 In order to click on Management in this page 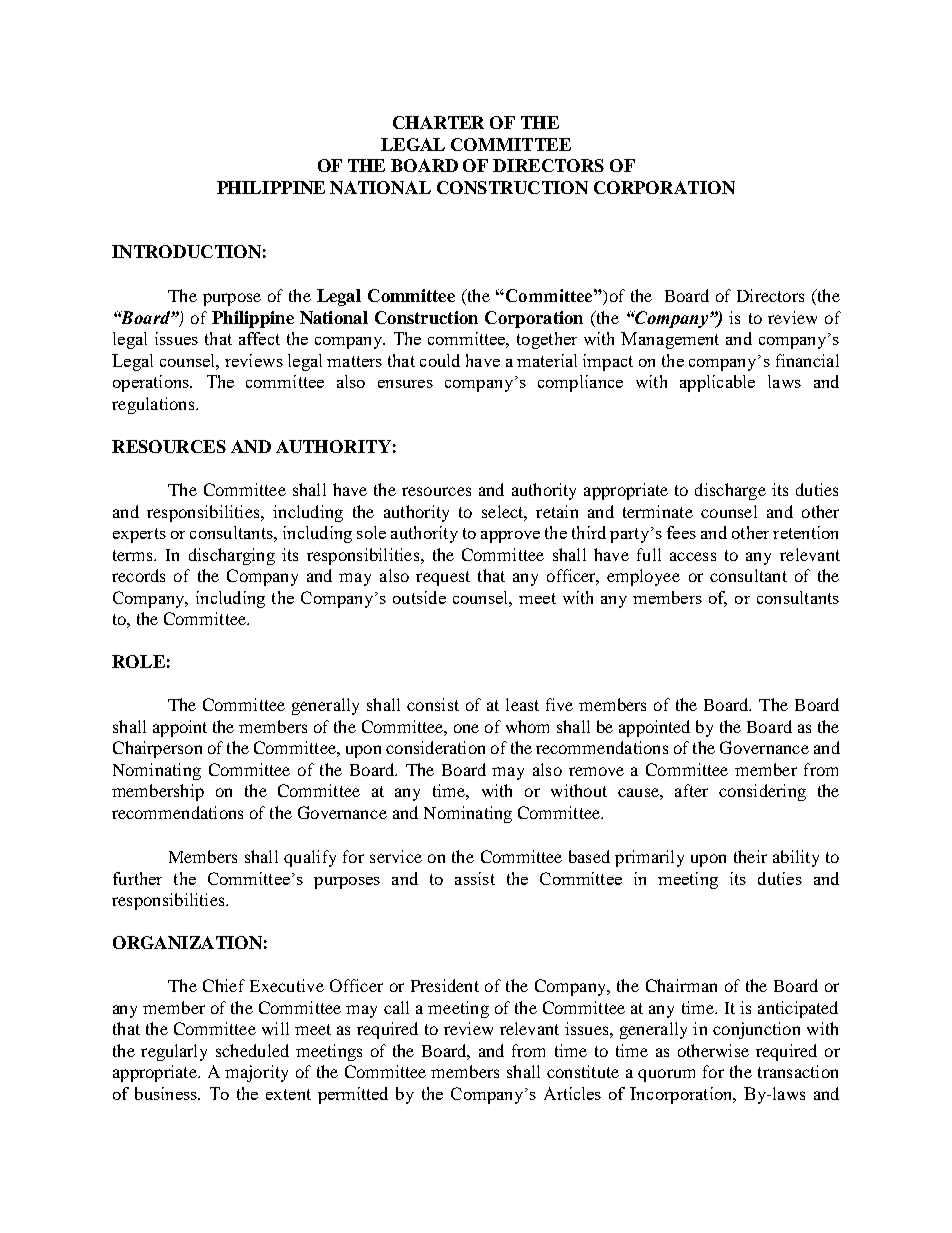, I will do `click(670, 340)`.
